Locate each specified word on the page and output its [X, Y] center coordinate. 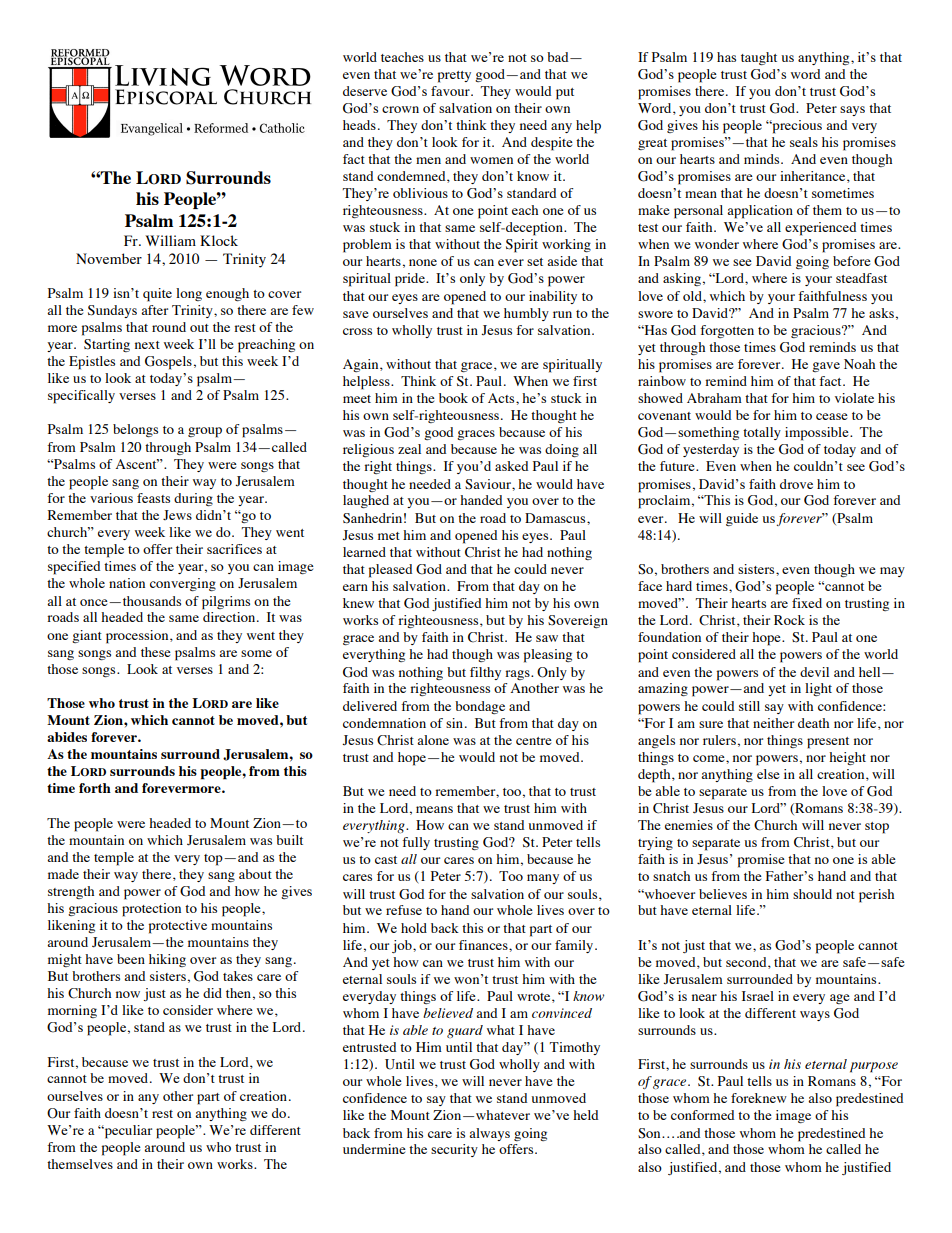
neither [773, 723]
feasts [153, 498]
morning [72, 1011]
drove [796, 484]
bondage [480, 707]
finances [484, 945]
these [156, 652]
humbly [526, 314]
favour [451, 91]
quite [157, 295]
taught [759, 58]
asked [511, 466]
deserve [365, 91]
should [812, 894]
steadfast [861, 278]
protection [151, 910]
